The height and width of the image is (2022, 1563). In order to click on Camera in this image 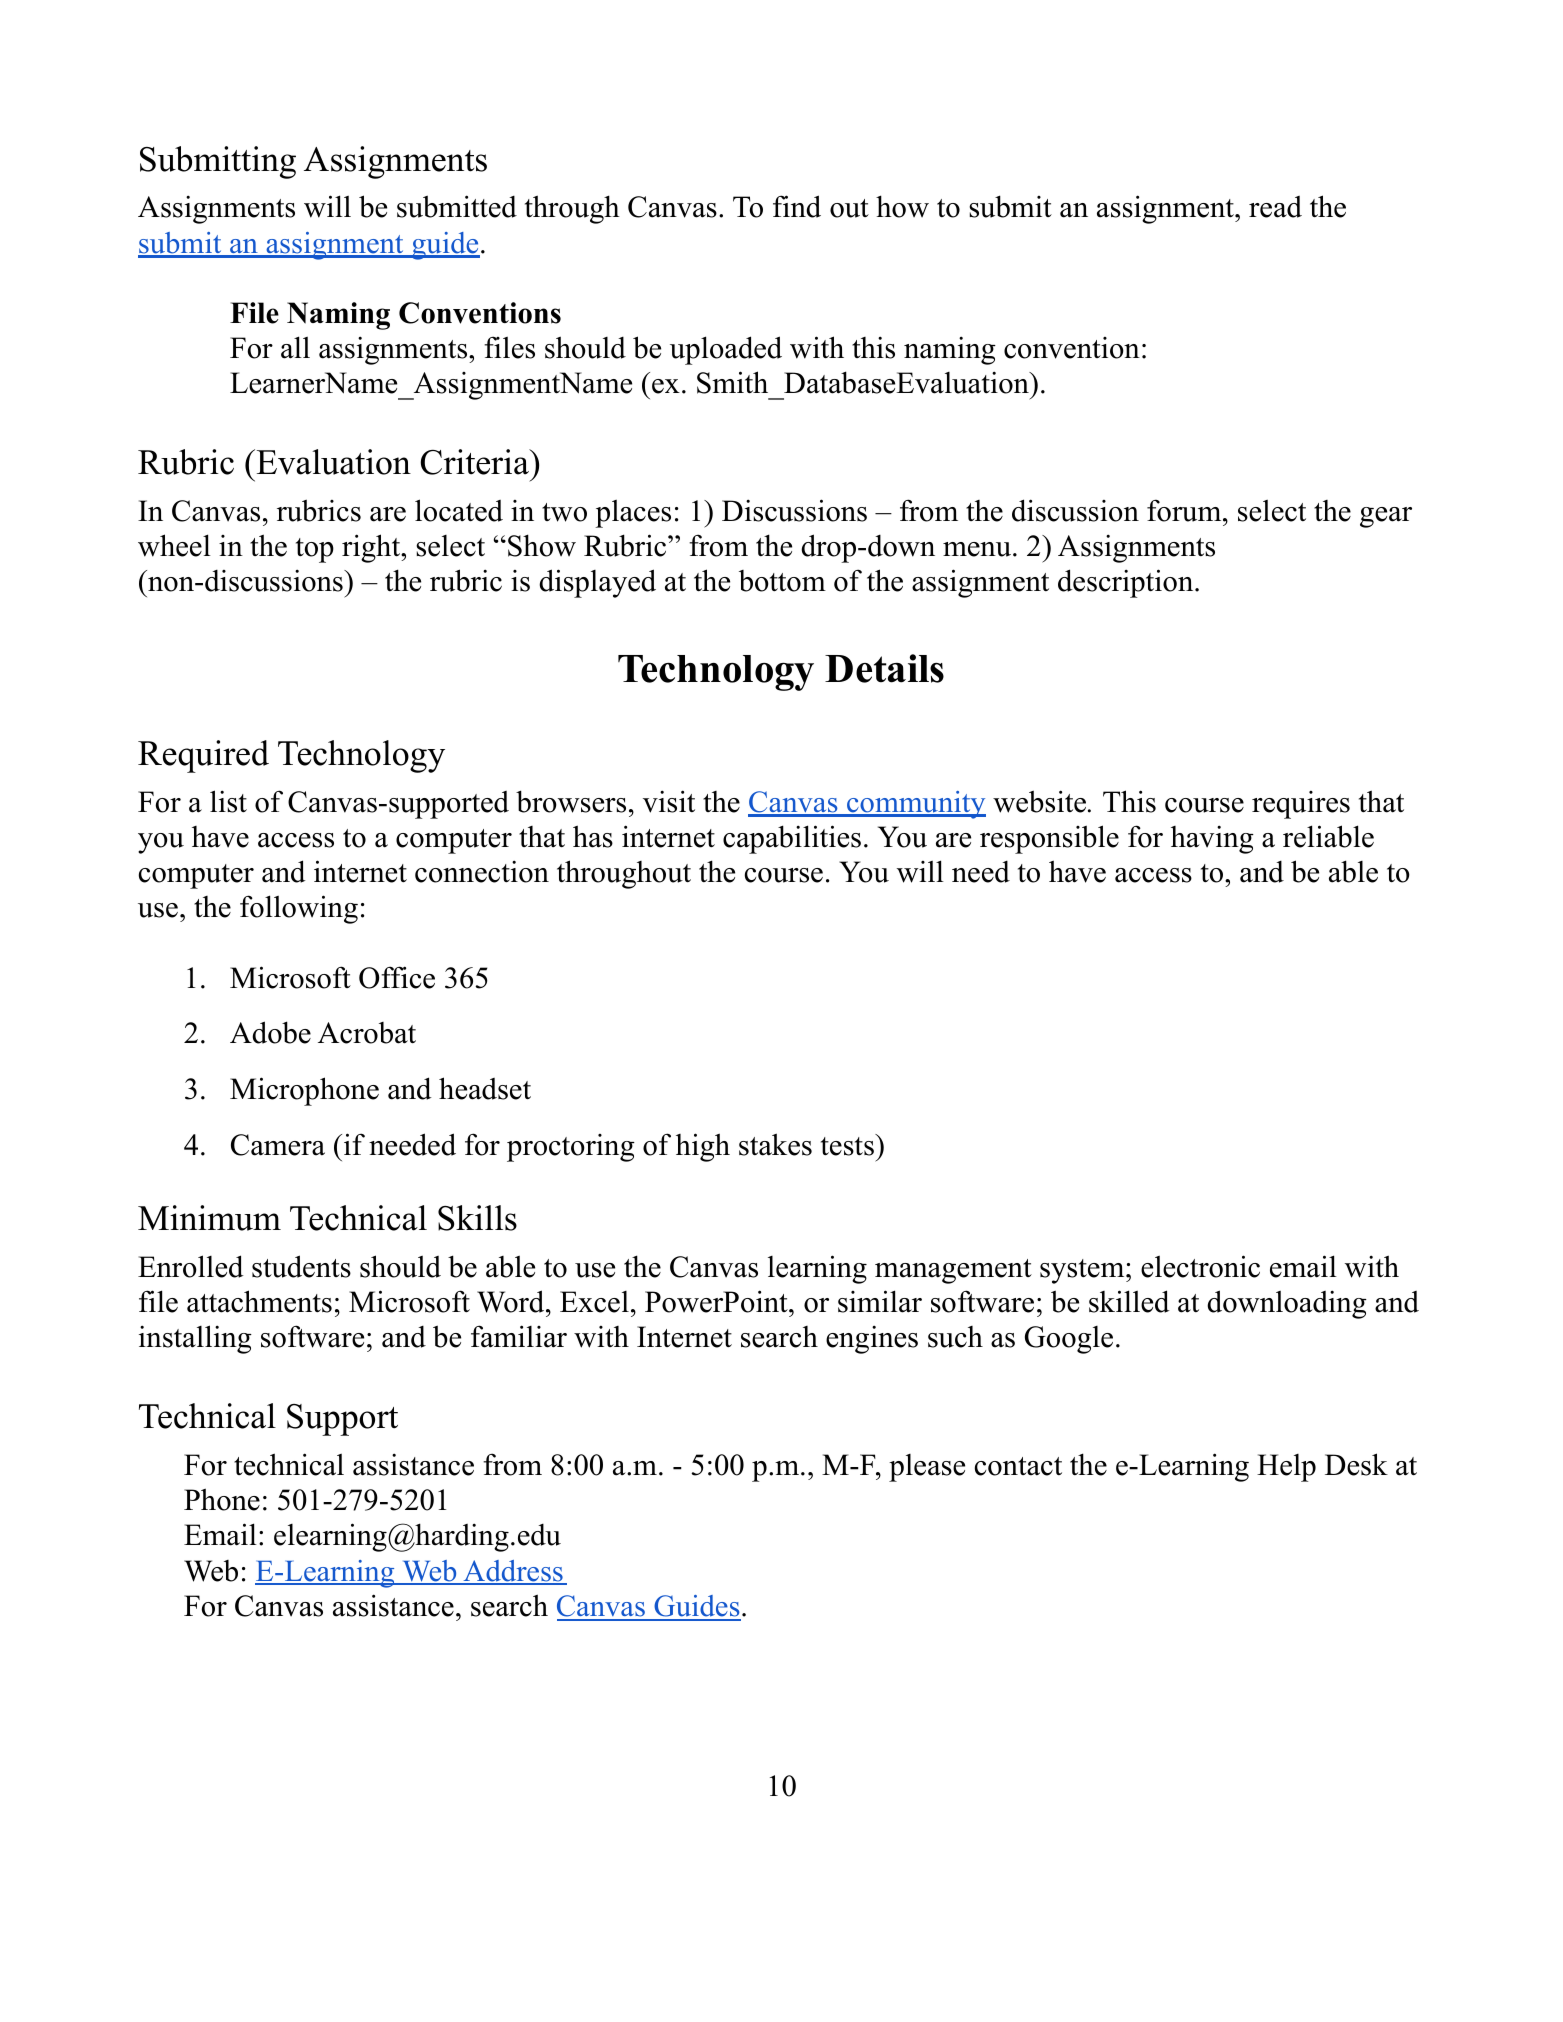, I will do `click(278, 1145)`.
